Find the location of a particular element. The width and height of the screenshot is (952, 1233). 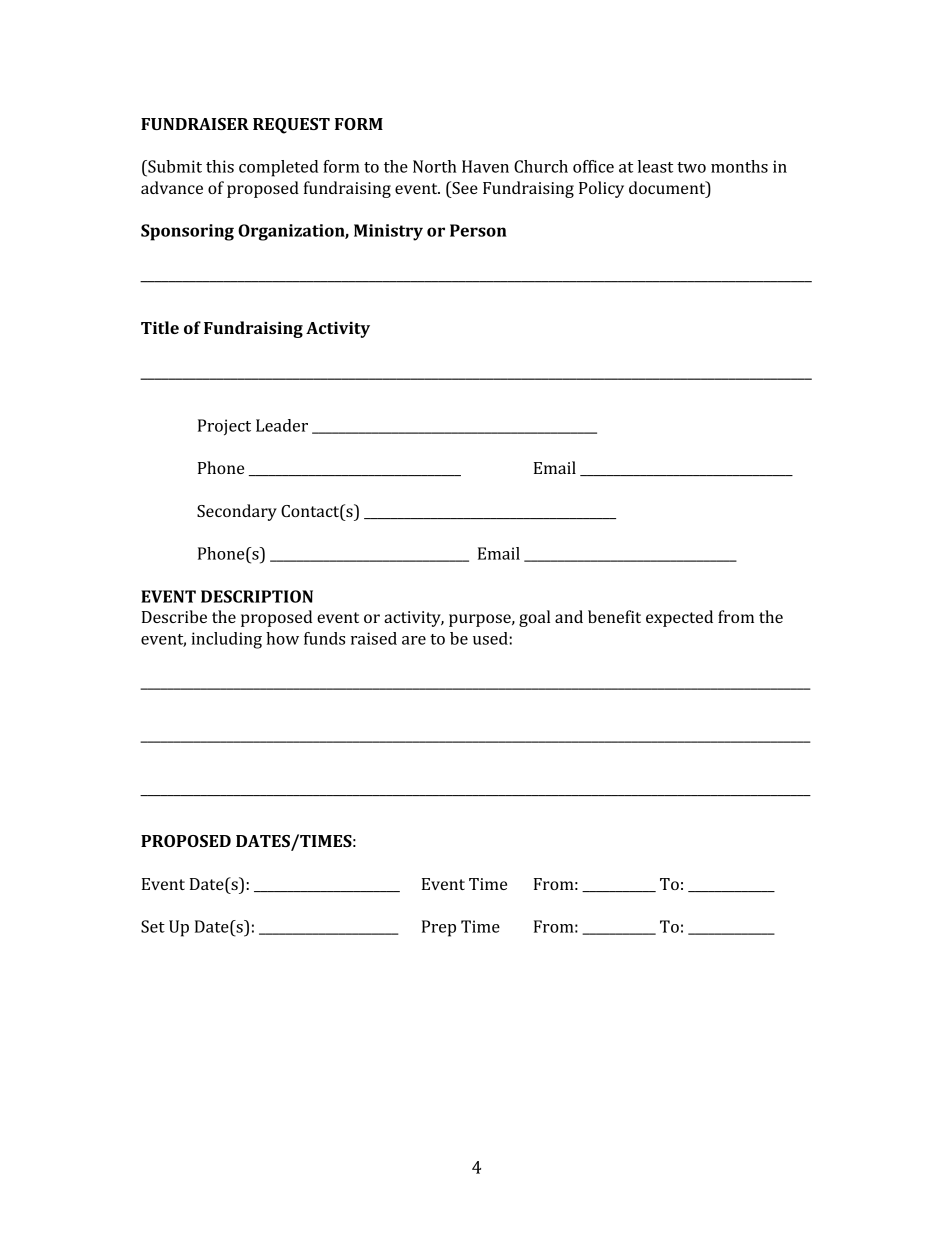

Set is located at coordinates (153, 926).
